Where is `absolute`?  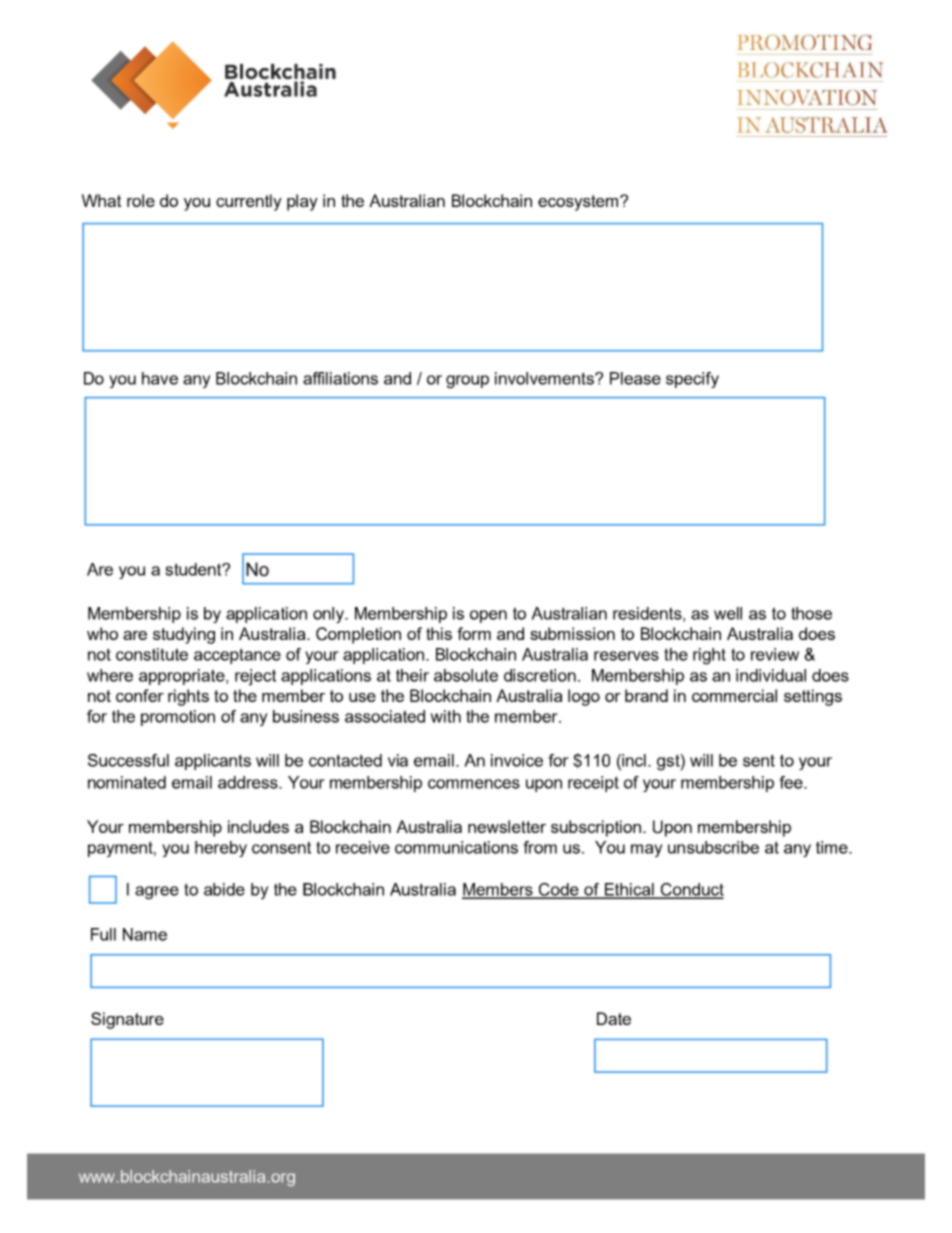
absolute is located at coordinates (466, 675).
